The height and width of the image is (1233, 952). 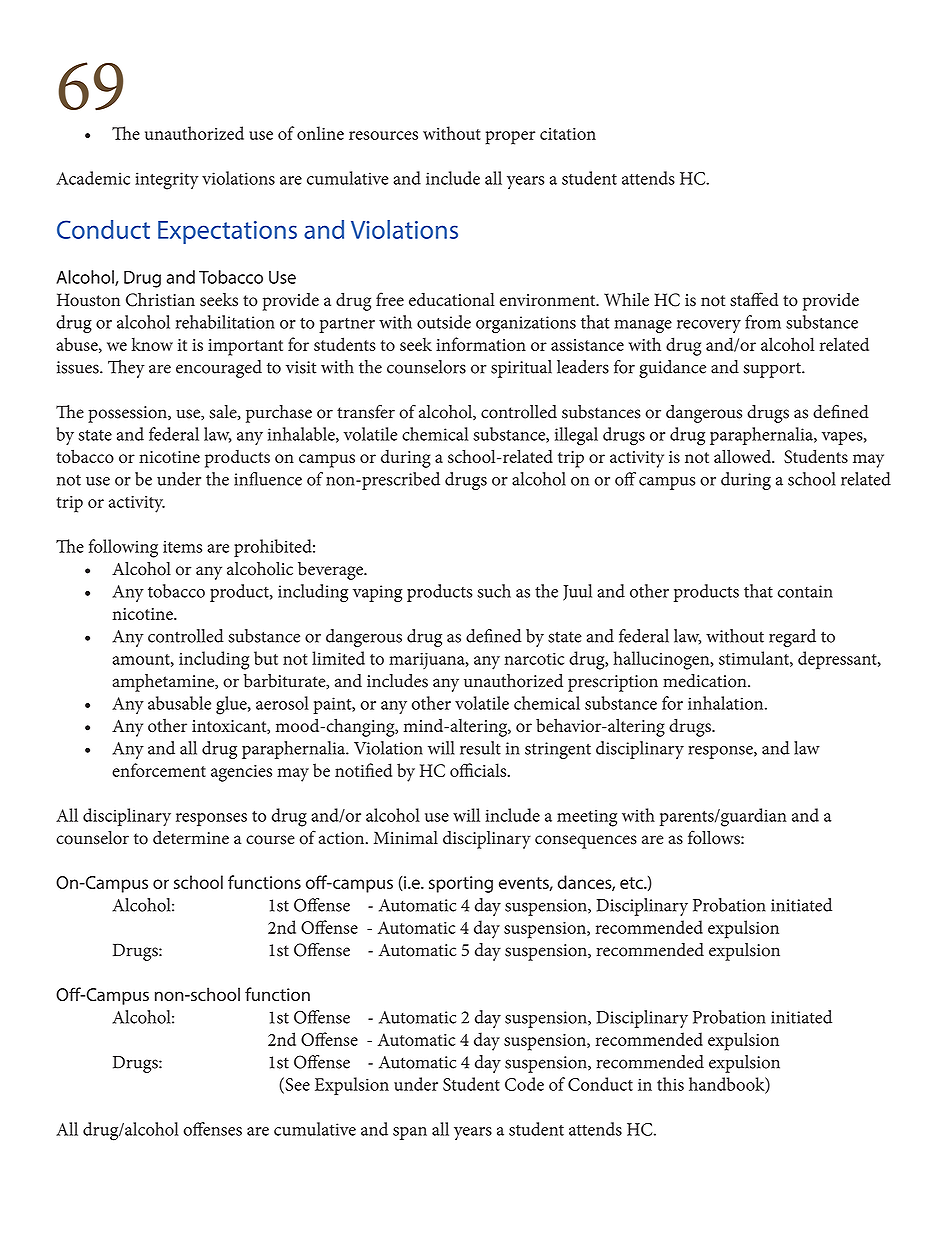 I want to click on resources, so click(x=383, y=135).
